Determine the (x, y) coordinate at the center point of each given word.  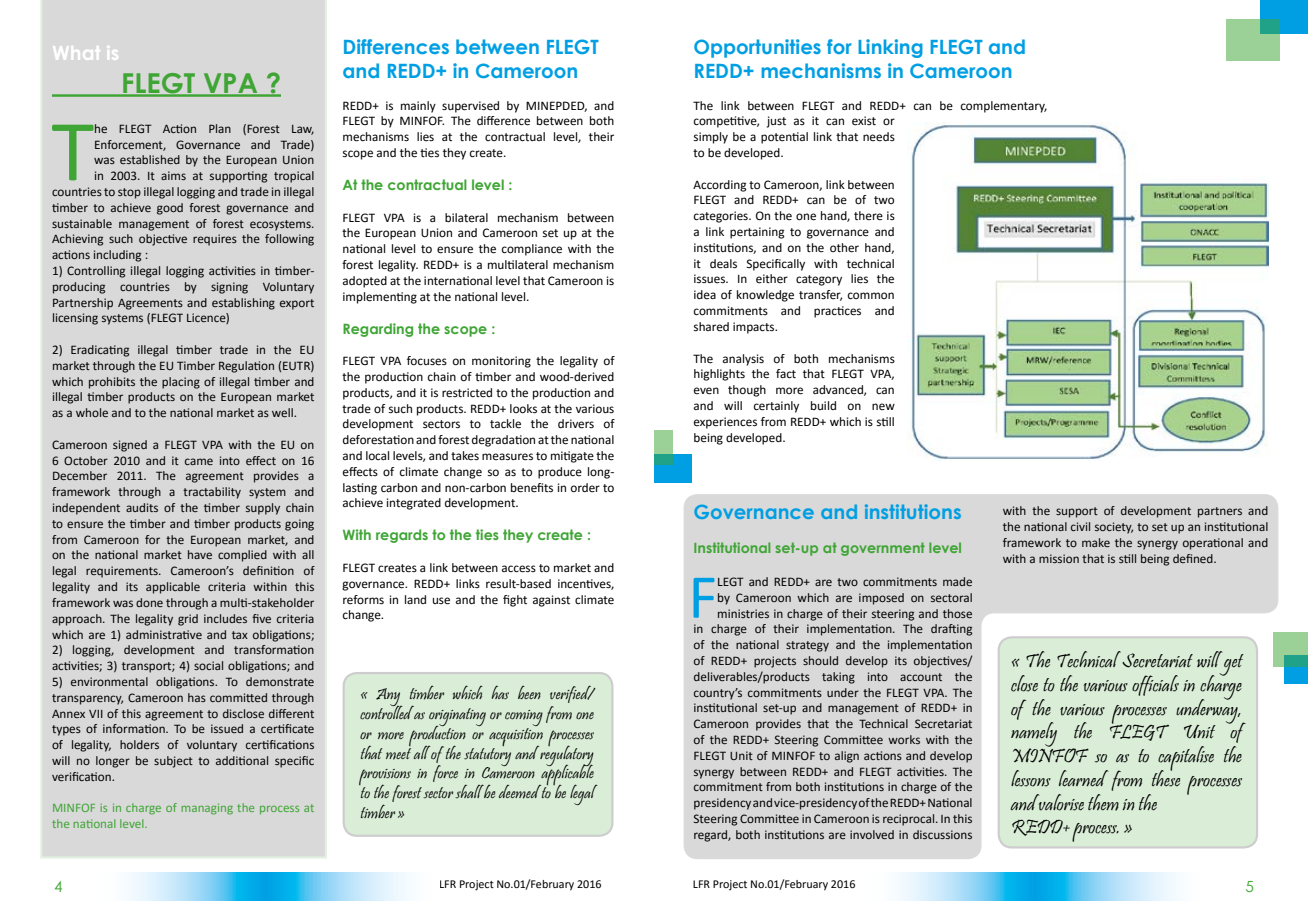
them (1103, 802)
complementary (1004, 107)
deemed (520, 792)
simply (711, 138)
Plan (220, 128)
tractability (212, 493)
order (585, 488)
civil (1080, 526)
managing (207, 809)
